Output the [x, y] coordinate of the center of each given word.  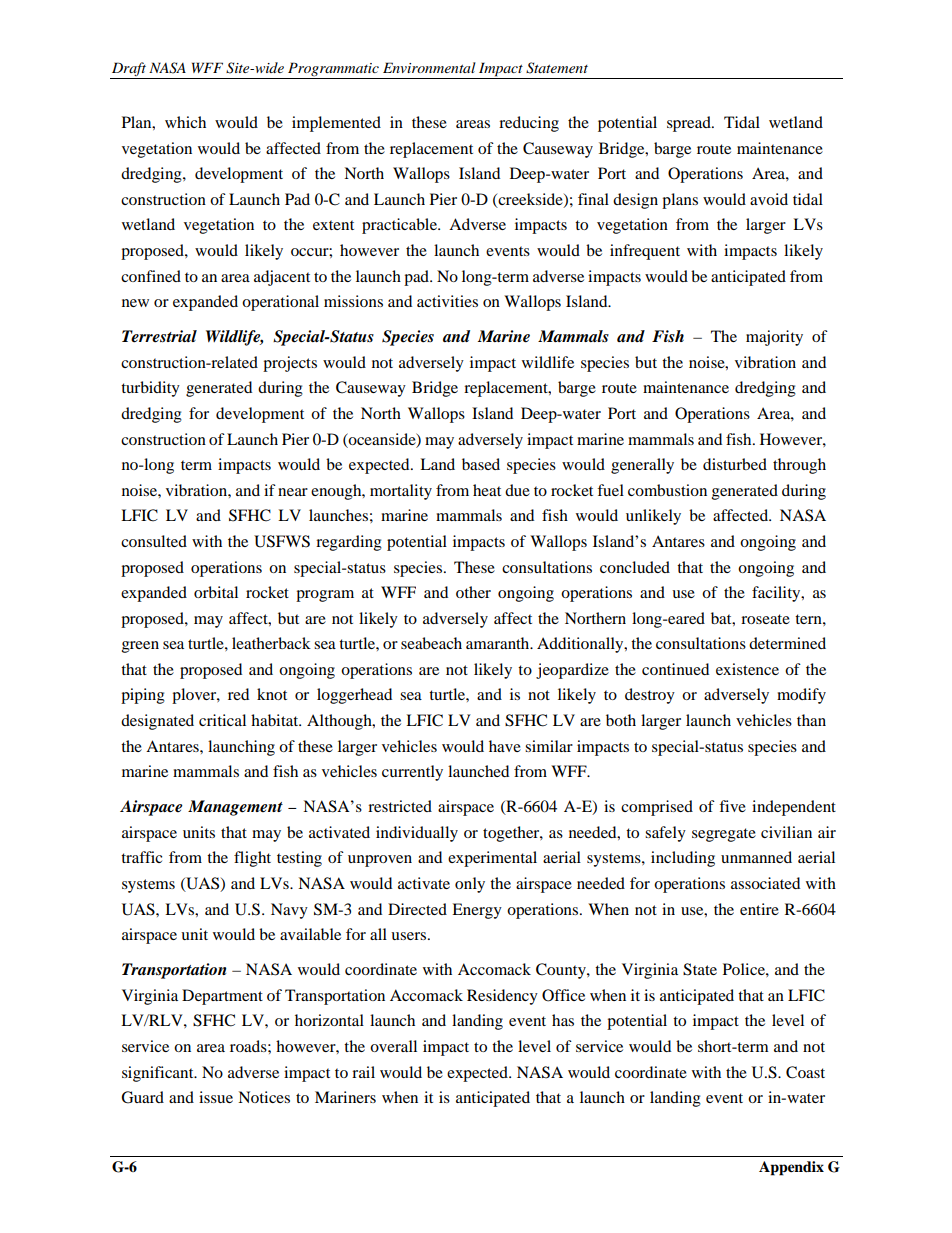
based [481, 464]
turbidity [150, 389]
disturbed [735, 464]
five [732, 806]
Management [235, 808]
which [185, 122]
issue [216, 1097]
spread [690, 124]
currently [412, 773]
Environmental [429, 67]
